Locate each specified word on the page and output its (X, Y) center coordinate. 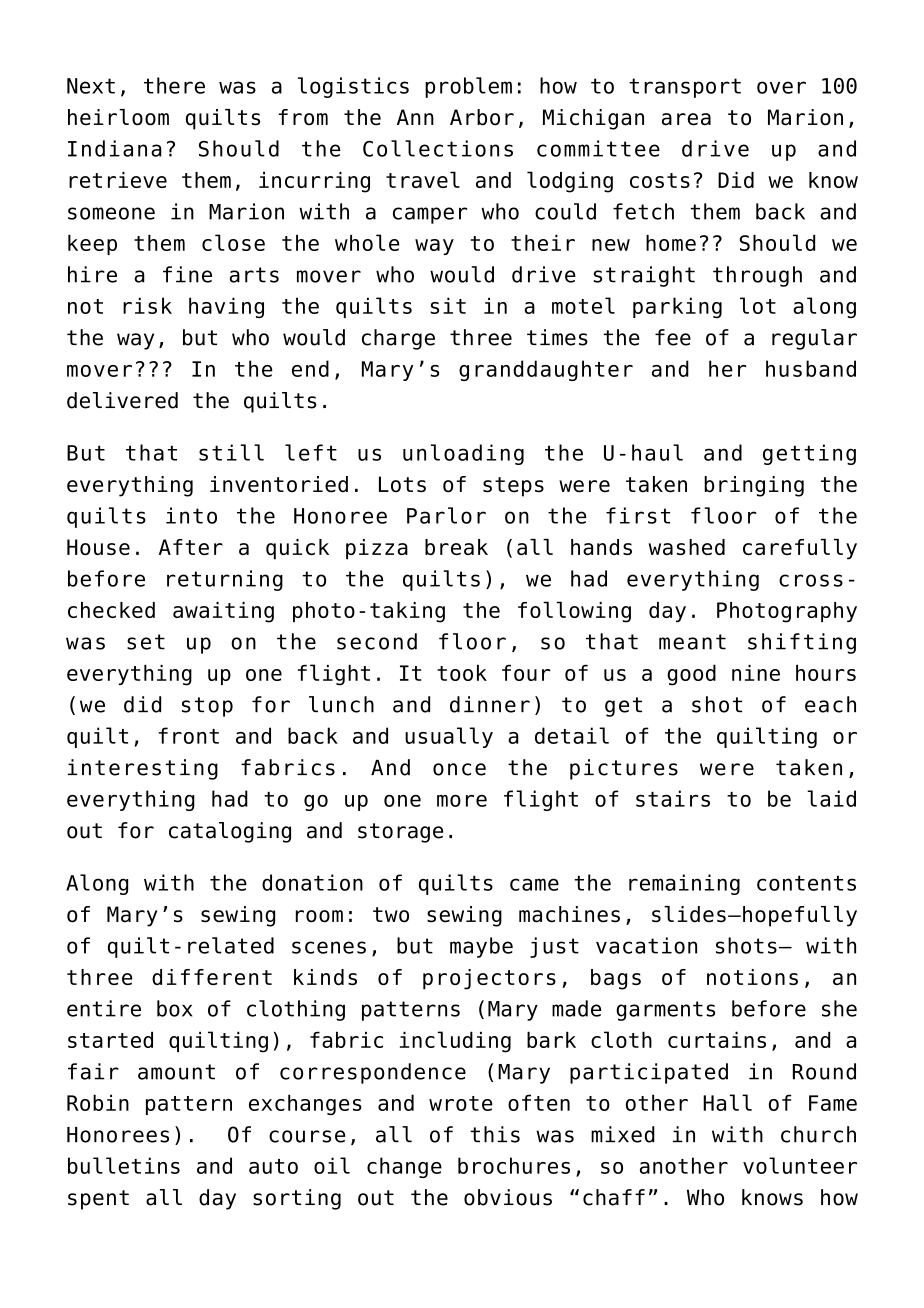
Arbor (482, 117)
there (174, 85)
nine (756, 673)
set (146, 642)
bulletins (124, 1165)
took (462, 673)
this (495, 1134)
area (686, 119)
